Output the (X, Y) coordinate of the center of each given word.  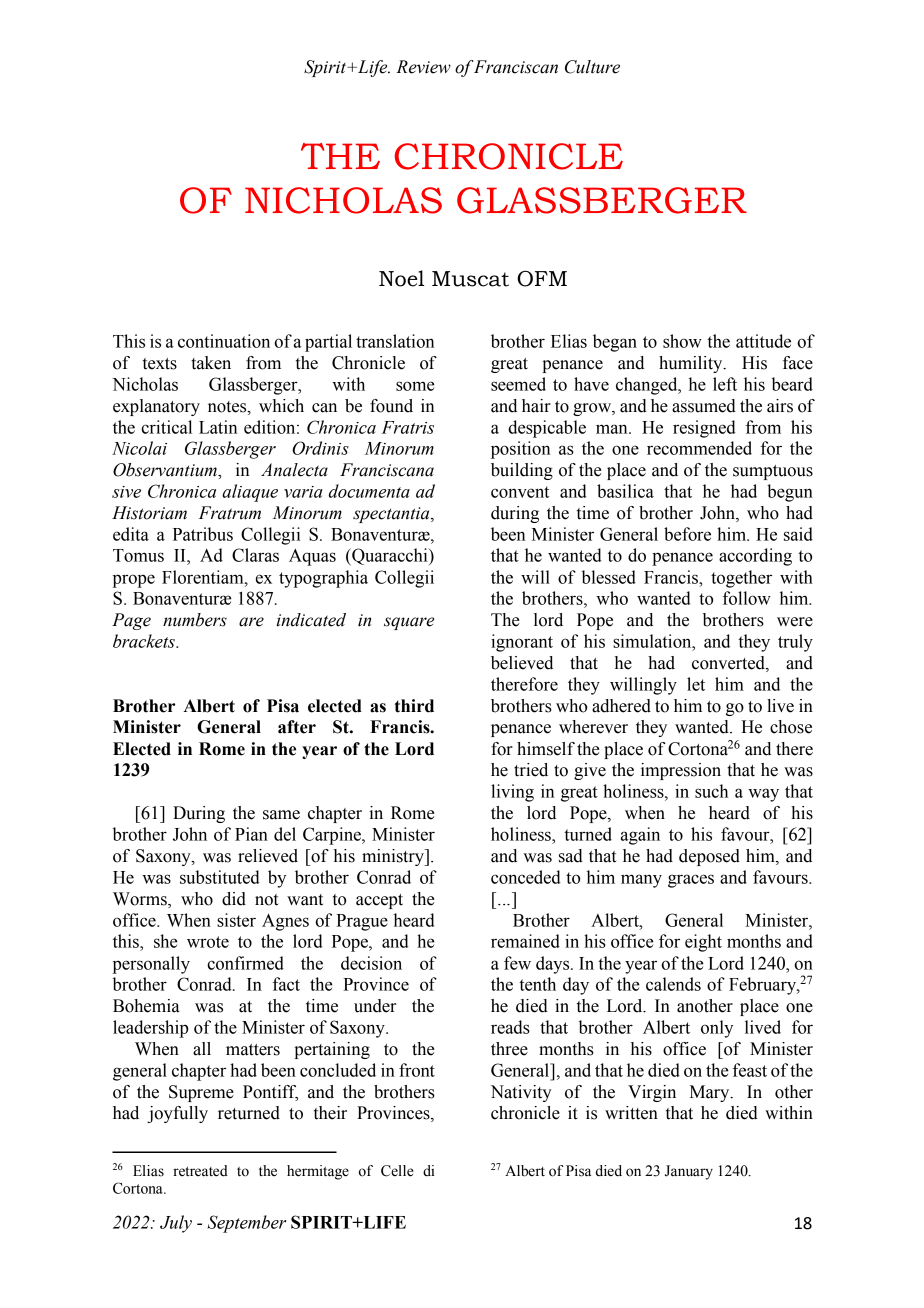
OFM (542, 278)
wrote (208, 942)
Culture (592, 67)
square (409, 623)
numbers (195, 620)
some (415, 386)
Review (423, 67)
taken (211, 363)
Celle (397, 1171)
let (696, 684)
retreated (200, 1171)
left (725, 384)
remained (525, 941)
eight (703, 943)
